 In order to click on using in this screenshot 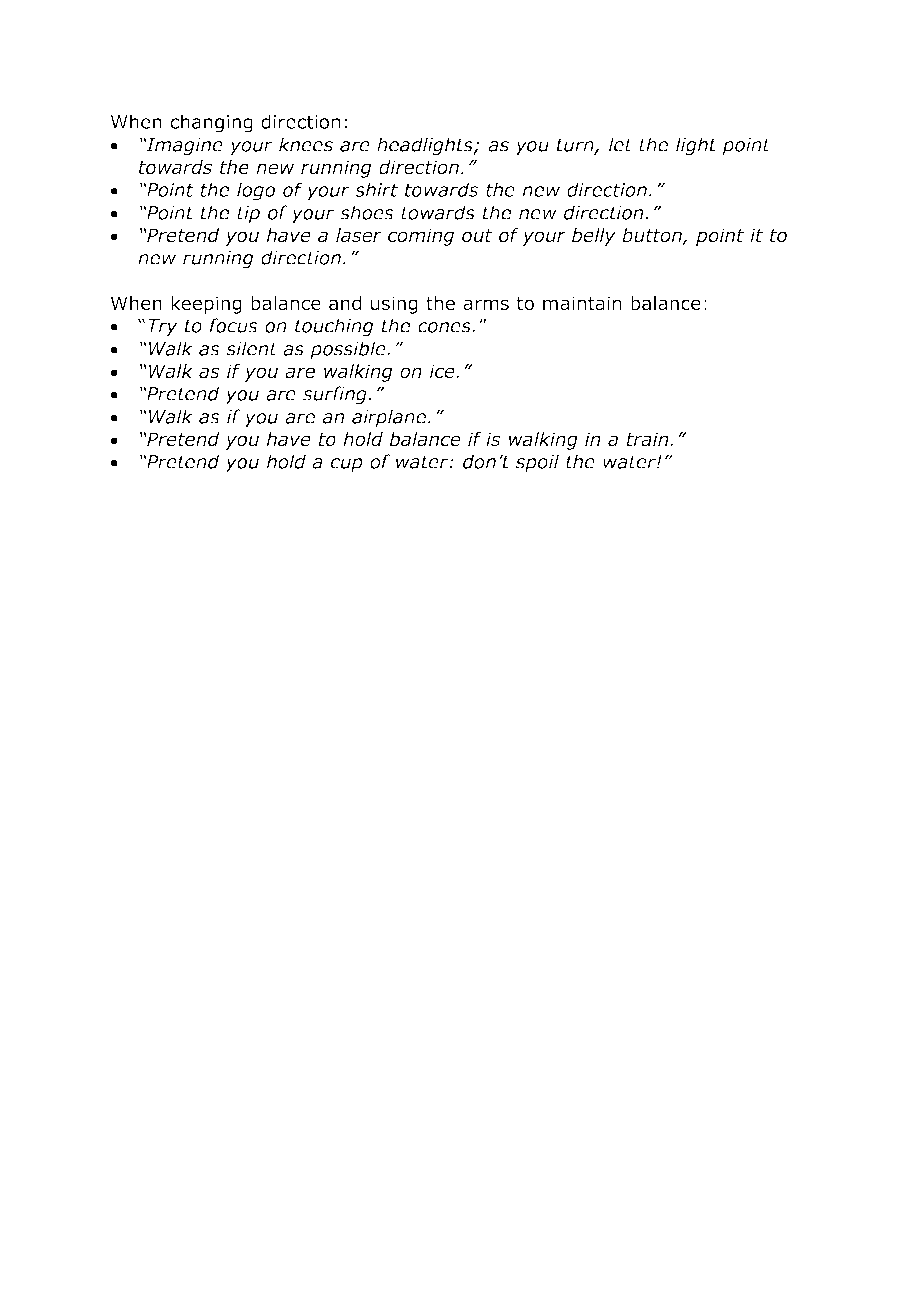, I will do `click(394, 305)`.
